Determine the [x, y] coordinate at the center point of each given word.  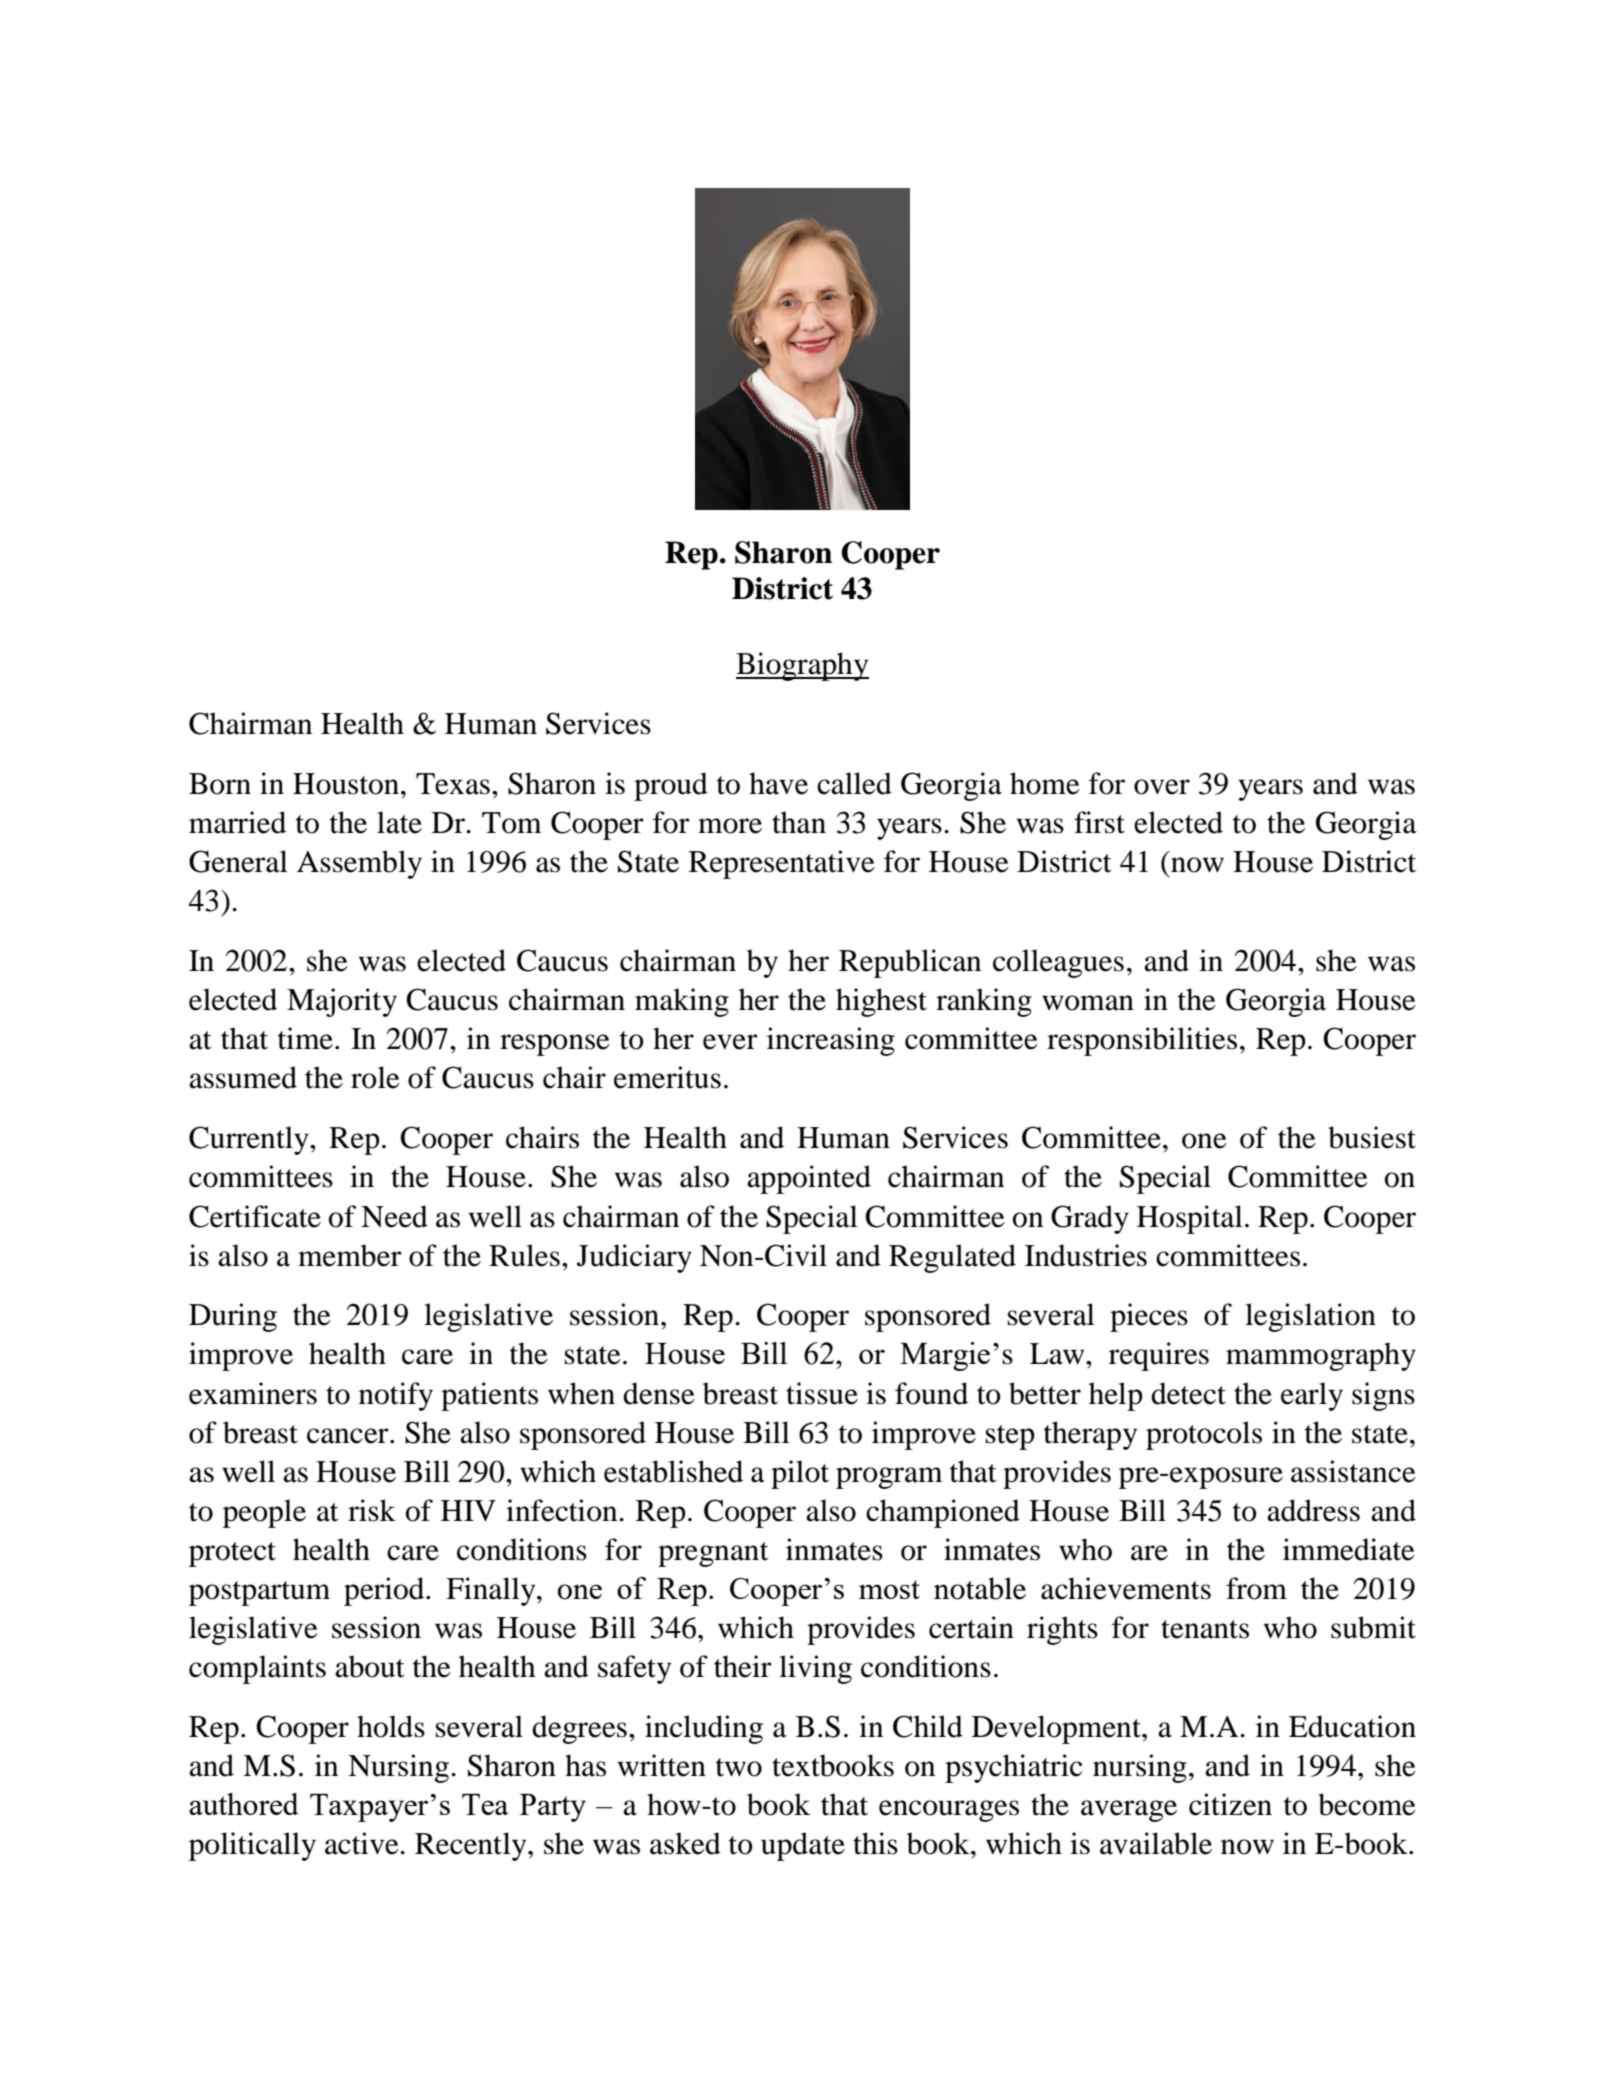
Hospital [1190, 1219]
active [363, 1843]
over [1162, 787]
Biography [802, 666]
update [803, 1846]
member [350, 1255]
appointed [809, 1179]
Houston [347, 784]
